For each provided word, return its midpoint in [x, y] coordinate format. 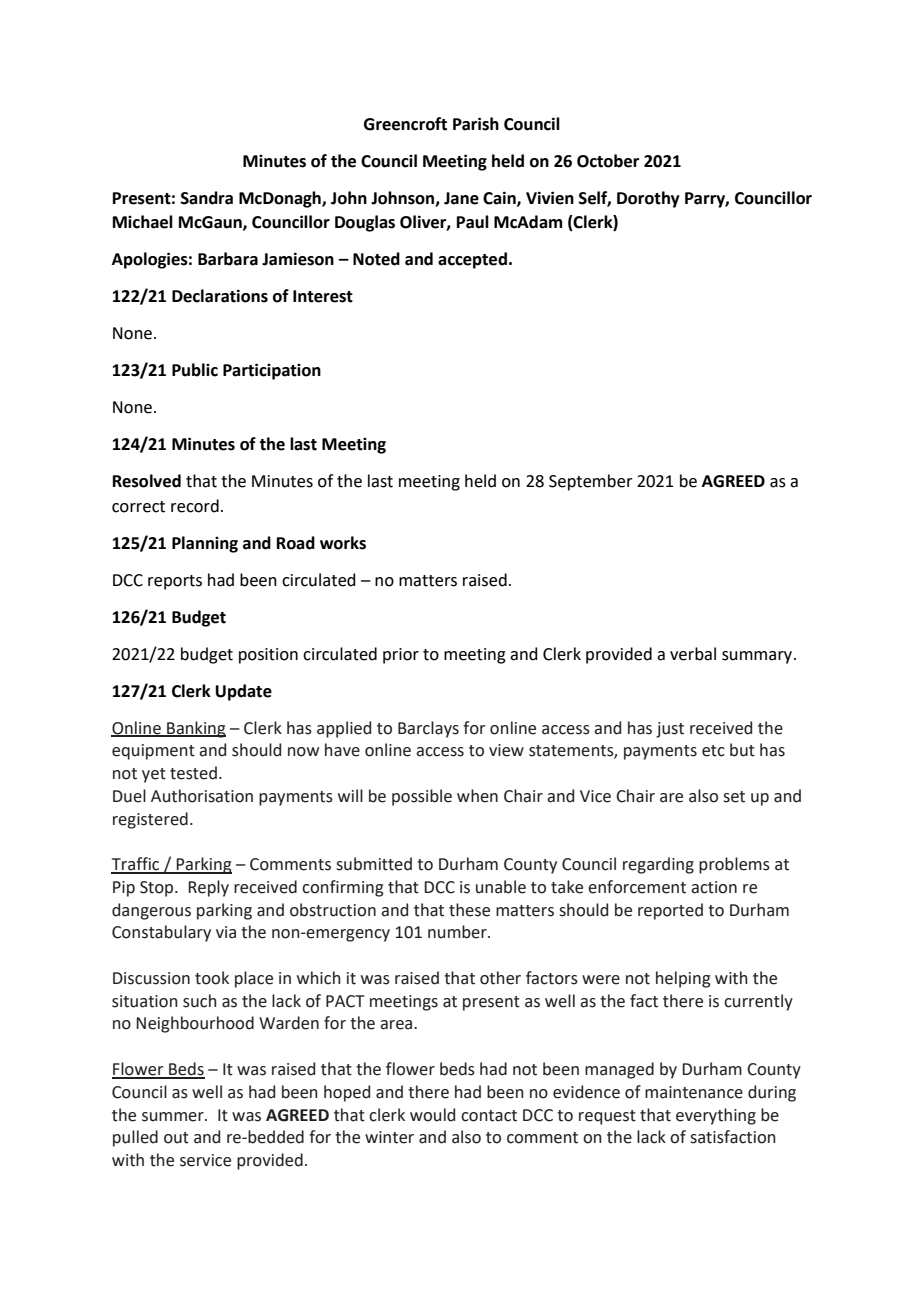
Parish [476, 124]
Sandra [207, 198]
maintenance [694, 1092]
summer [174, 1117]
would [432, 1115]
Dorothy [648, 199]
